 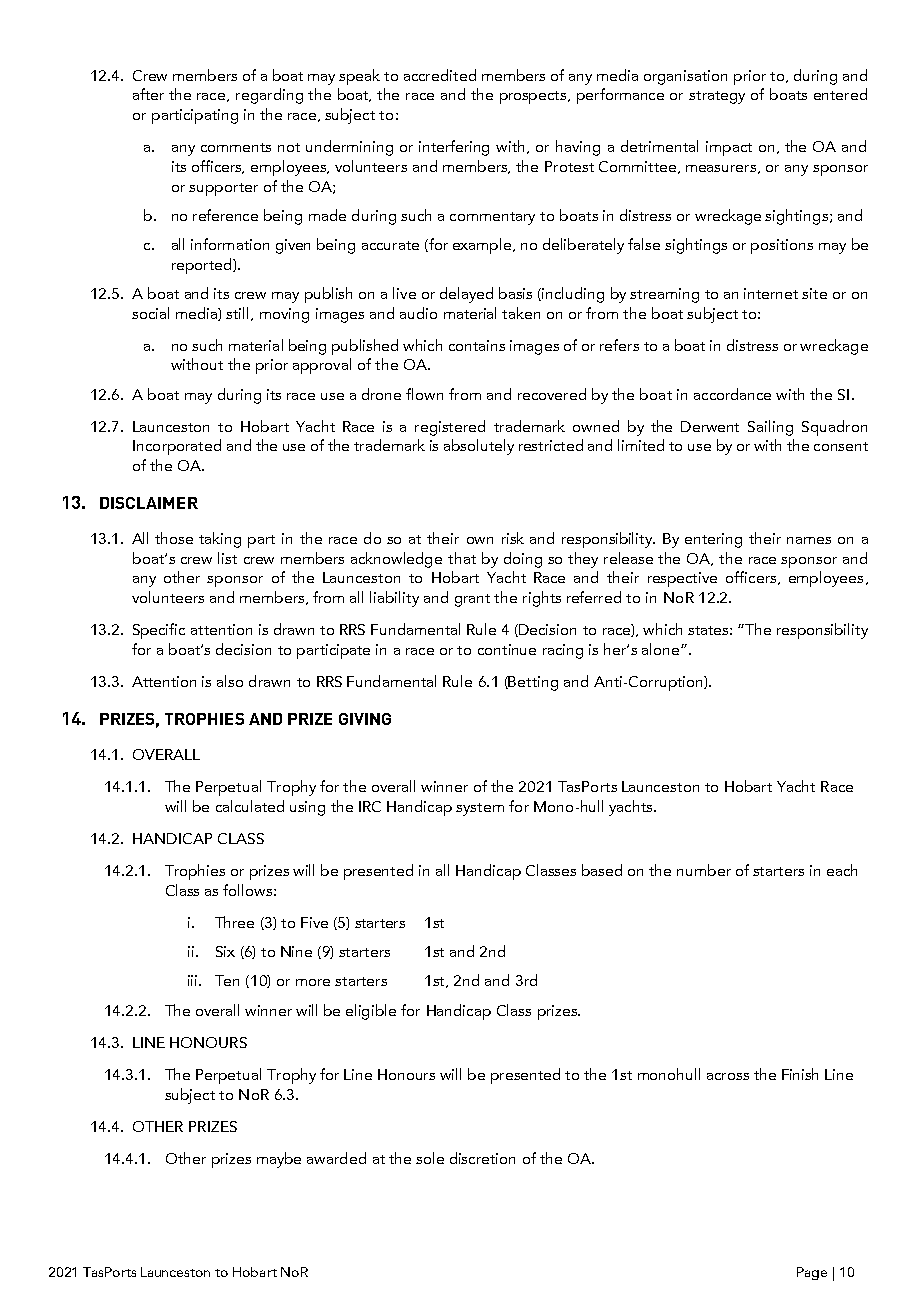 I want to click on strategy, so click(x=717, y=97).
